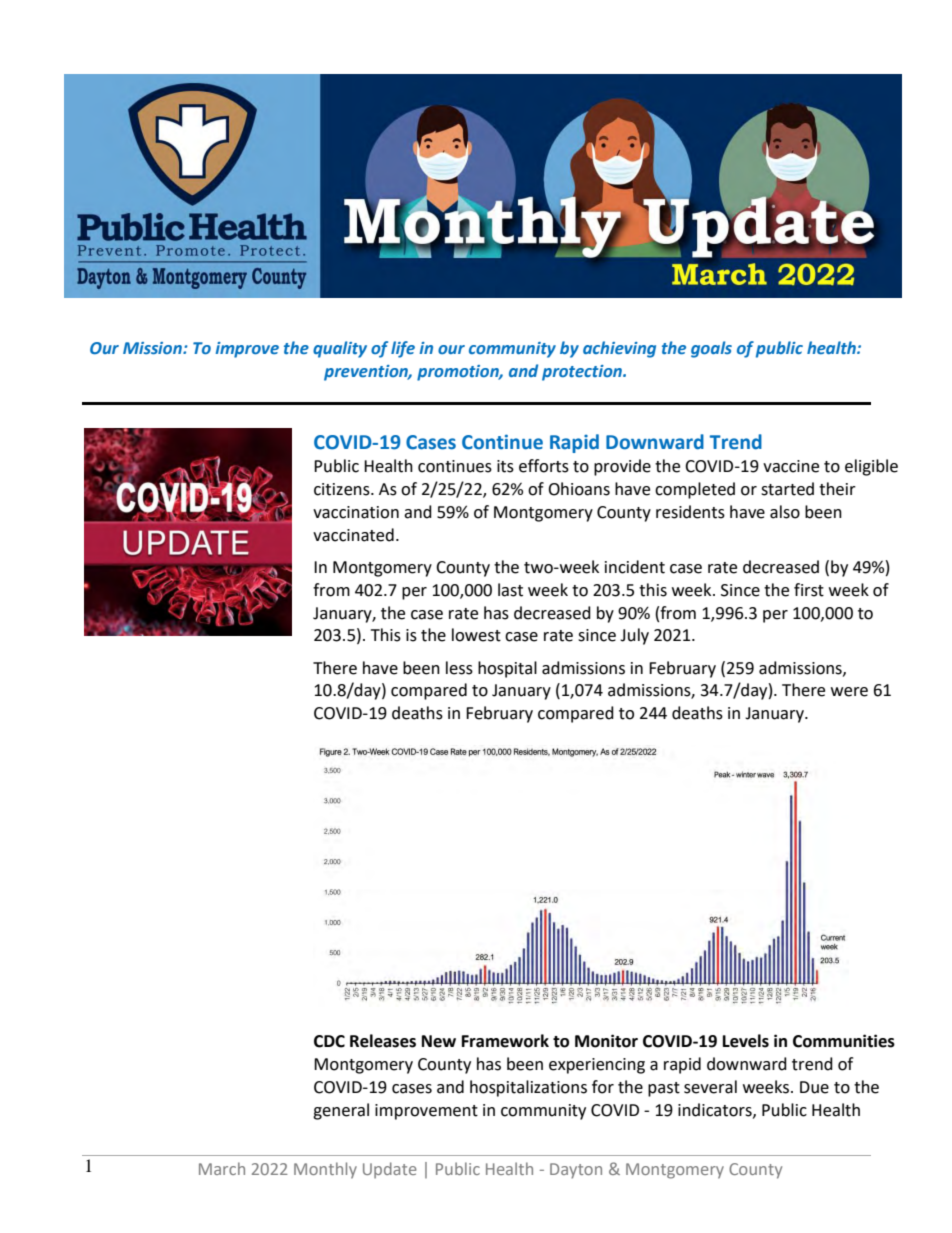 This screenshot has height=1233, width=952. Describe the element at coordinates (510, 590) in the screenshot. I see `last` at that location.
